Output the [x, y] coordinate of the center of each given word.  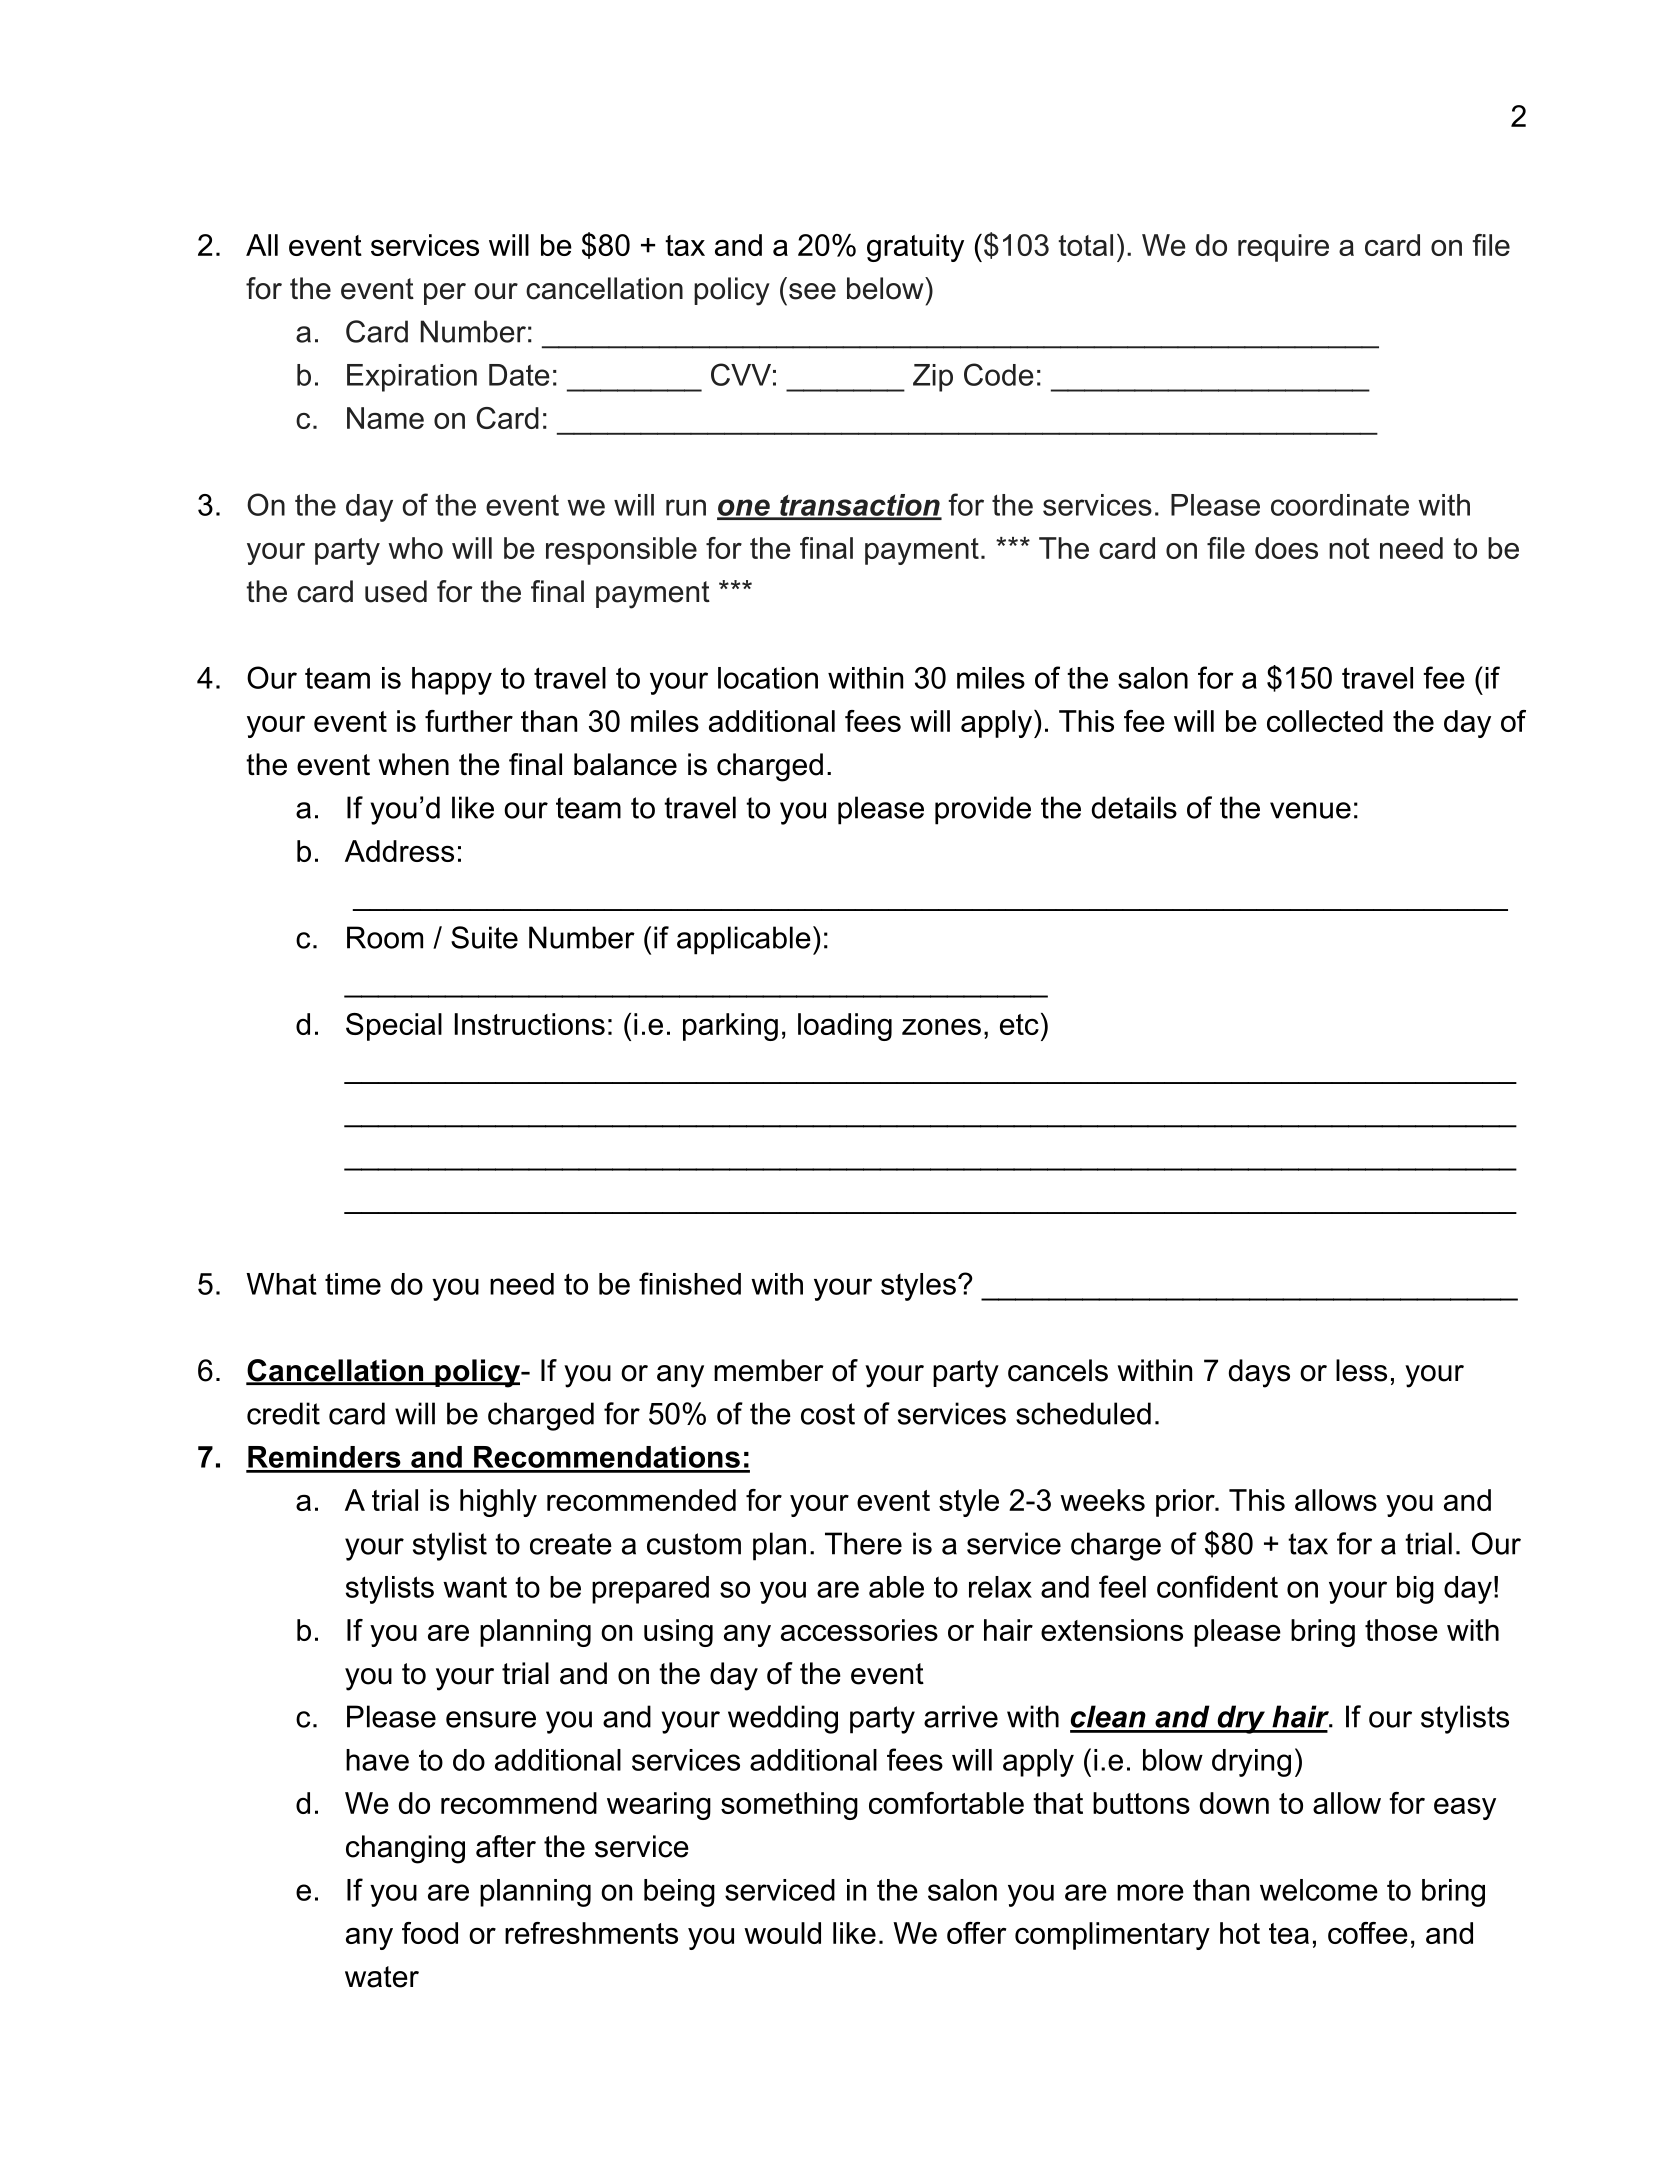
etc [1019, 1024]
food [430, 1933]
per [445, 294]
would [782, 1933]
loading [845, 1027]
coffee [1368, 1933]
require [1283, 248]
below [886, 288]
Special [394, 1027]
